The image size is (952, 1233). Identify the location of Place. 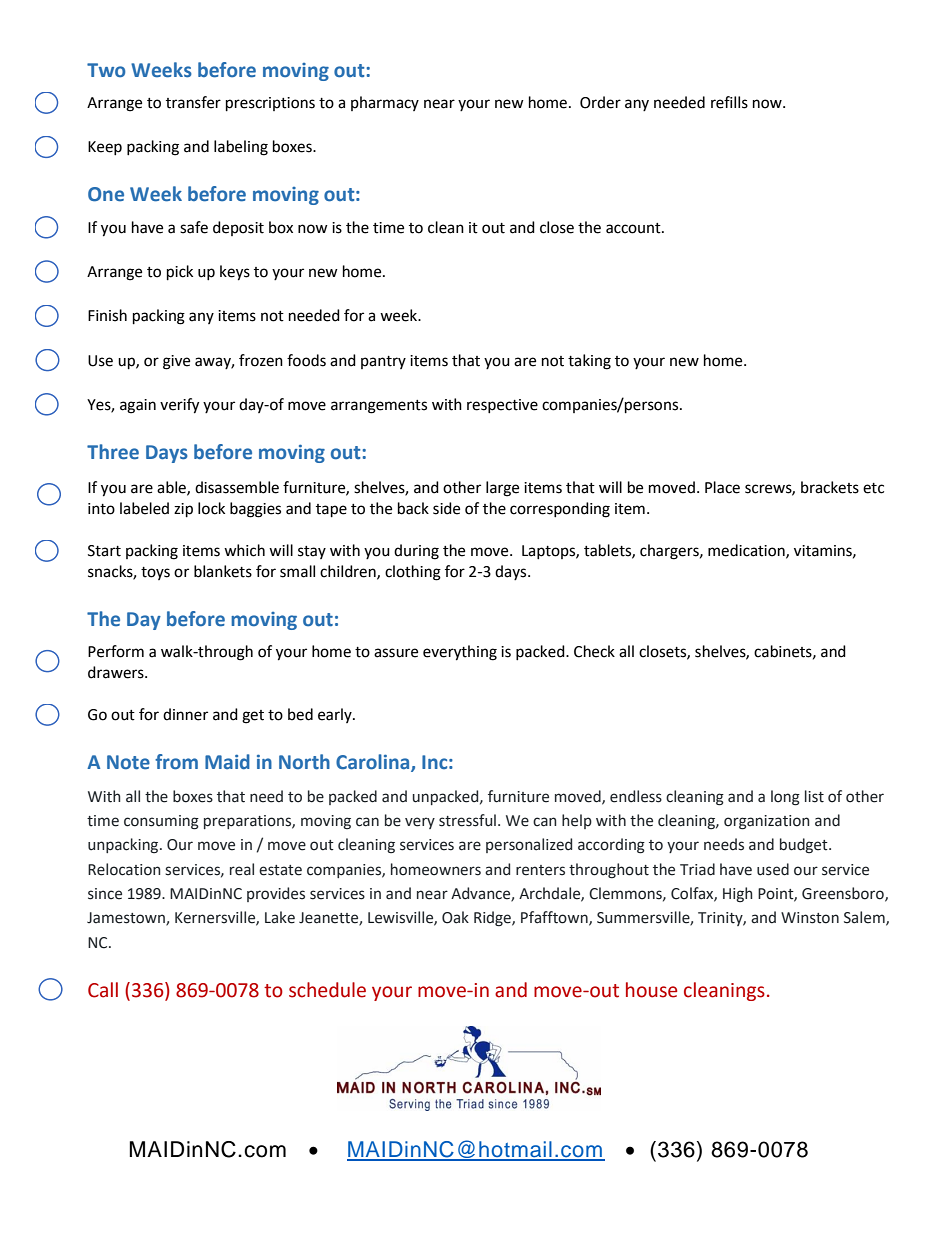
(722, 487).
